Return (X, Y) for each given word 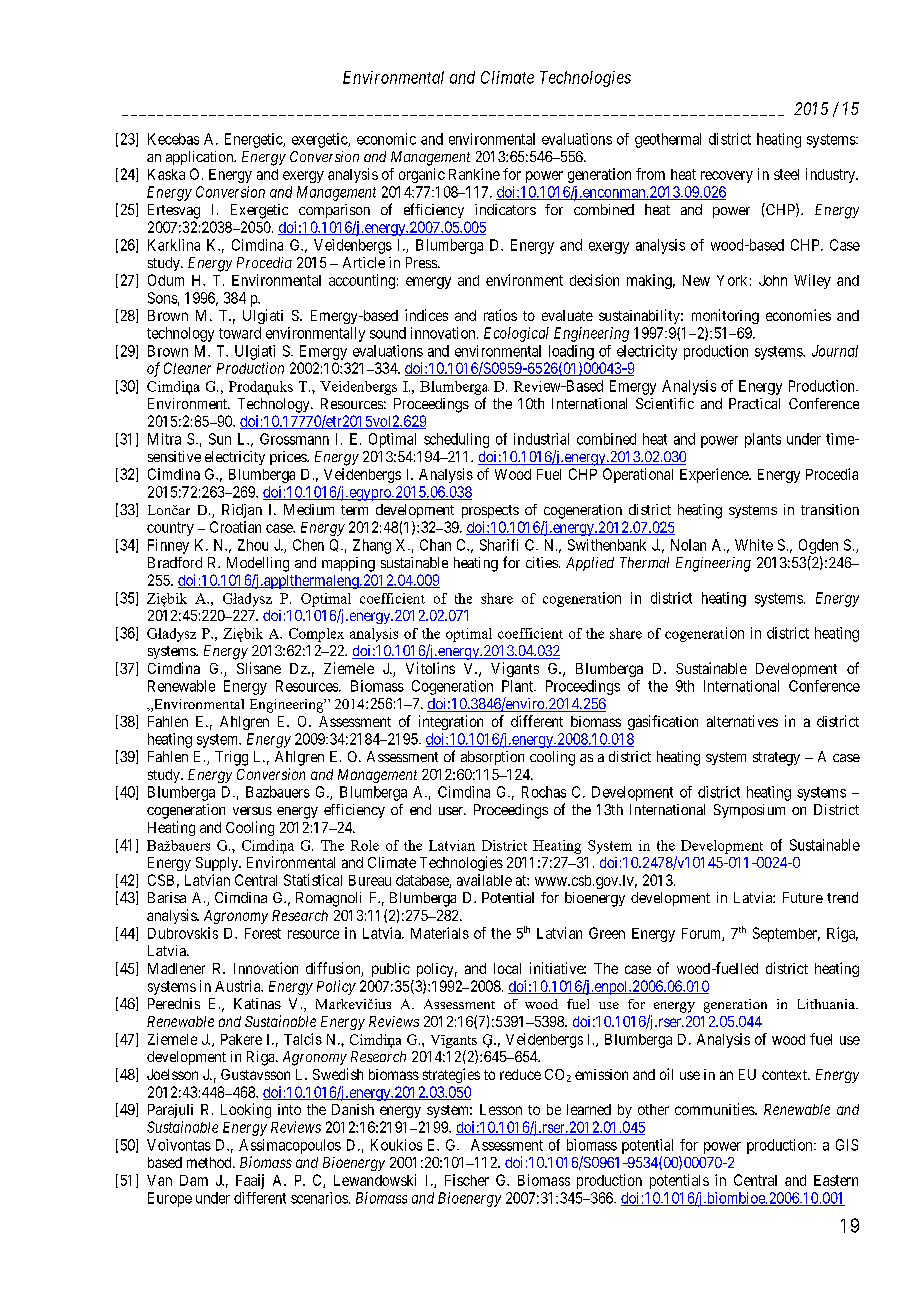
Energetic (254, 140)
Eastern (836, 1180)
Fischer (467, 1180)
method (210, 1162)
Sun (220, 439)
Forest (263, 933)
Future (803, 897)
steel (786, 174)
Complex (316, 635)
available (484, 880)
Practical (754, 403)
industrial (541, 439)
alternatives (742, 721)
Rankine (474, 174)
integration (451, 722)
